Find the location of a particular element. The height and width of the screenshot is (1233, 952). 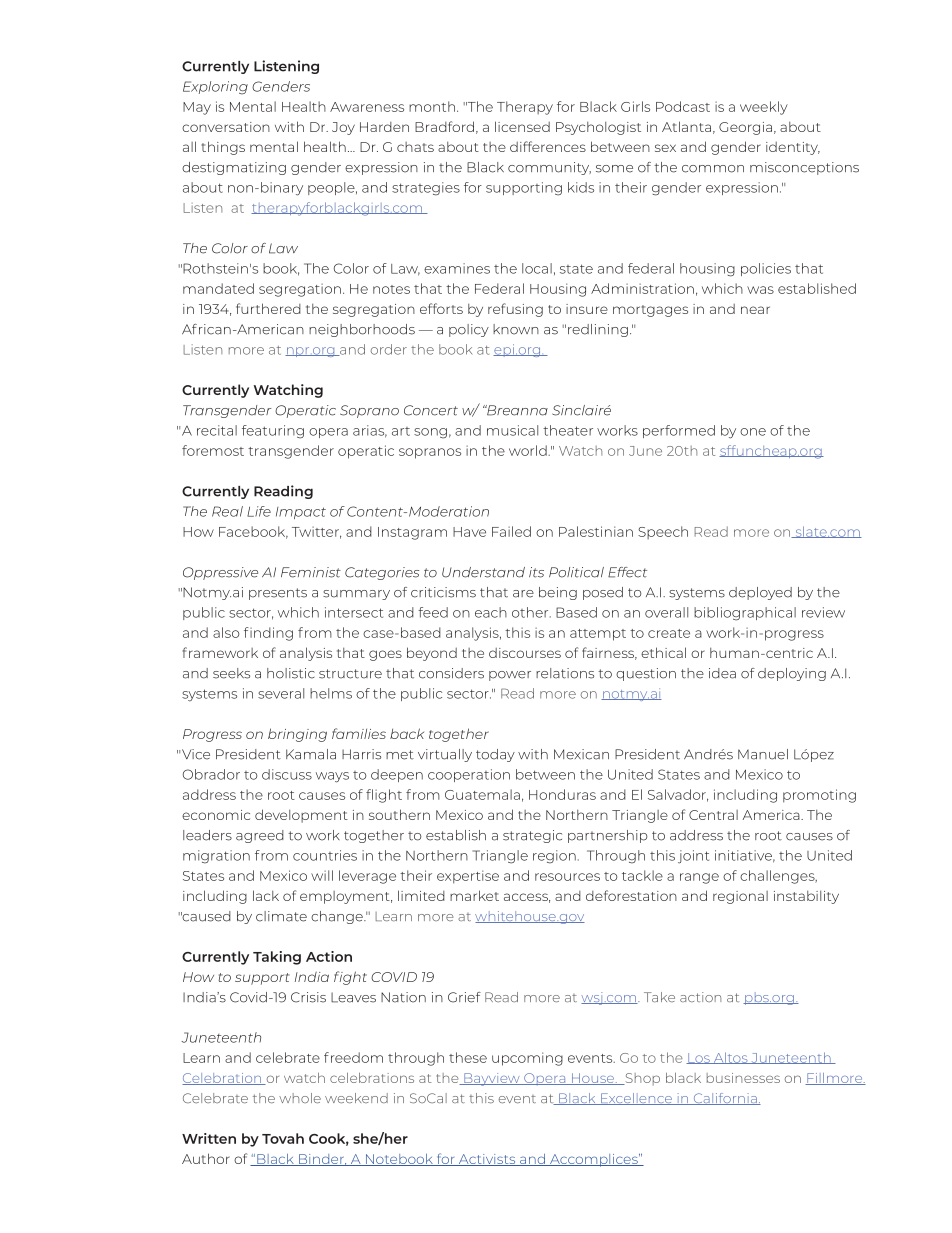

conversation is located at coordinates (226, 127).
